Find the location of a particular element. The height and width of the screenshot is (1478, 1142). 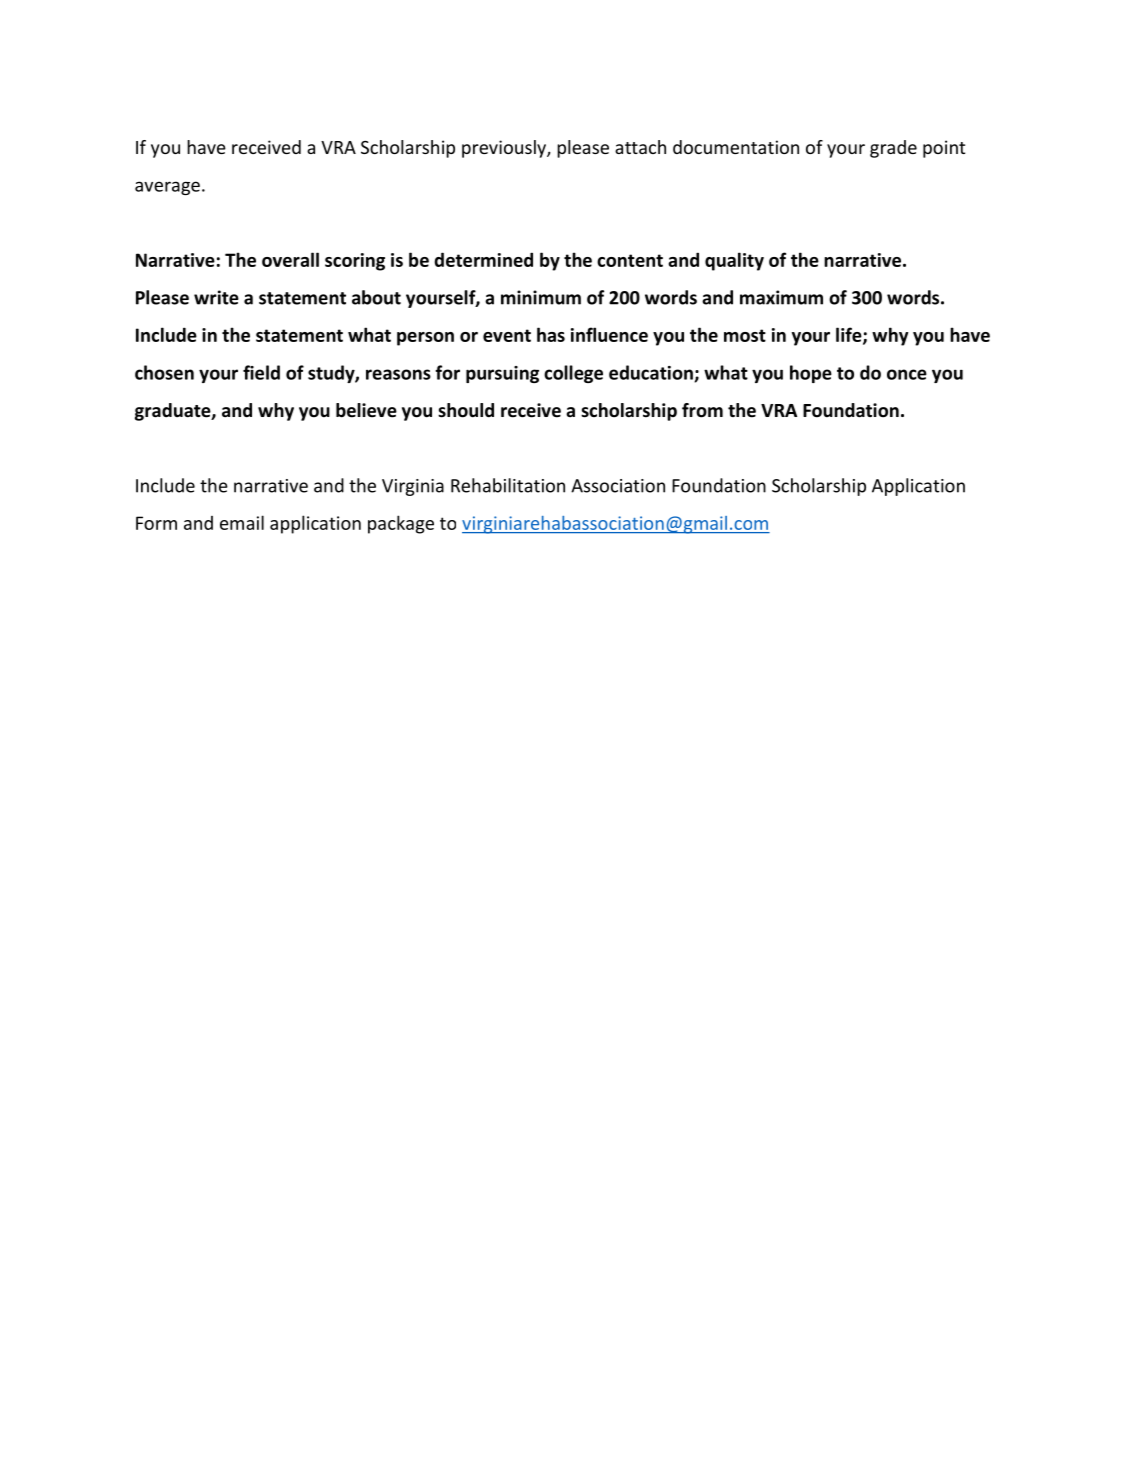

college is located at coordinates (573, 374).
